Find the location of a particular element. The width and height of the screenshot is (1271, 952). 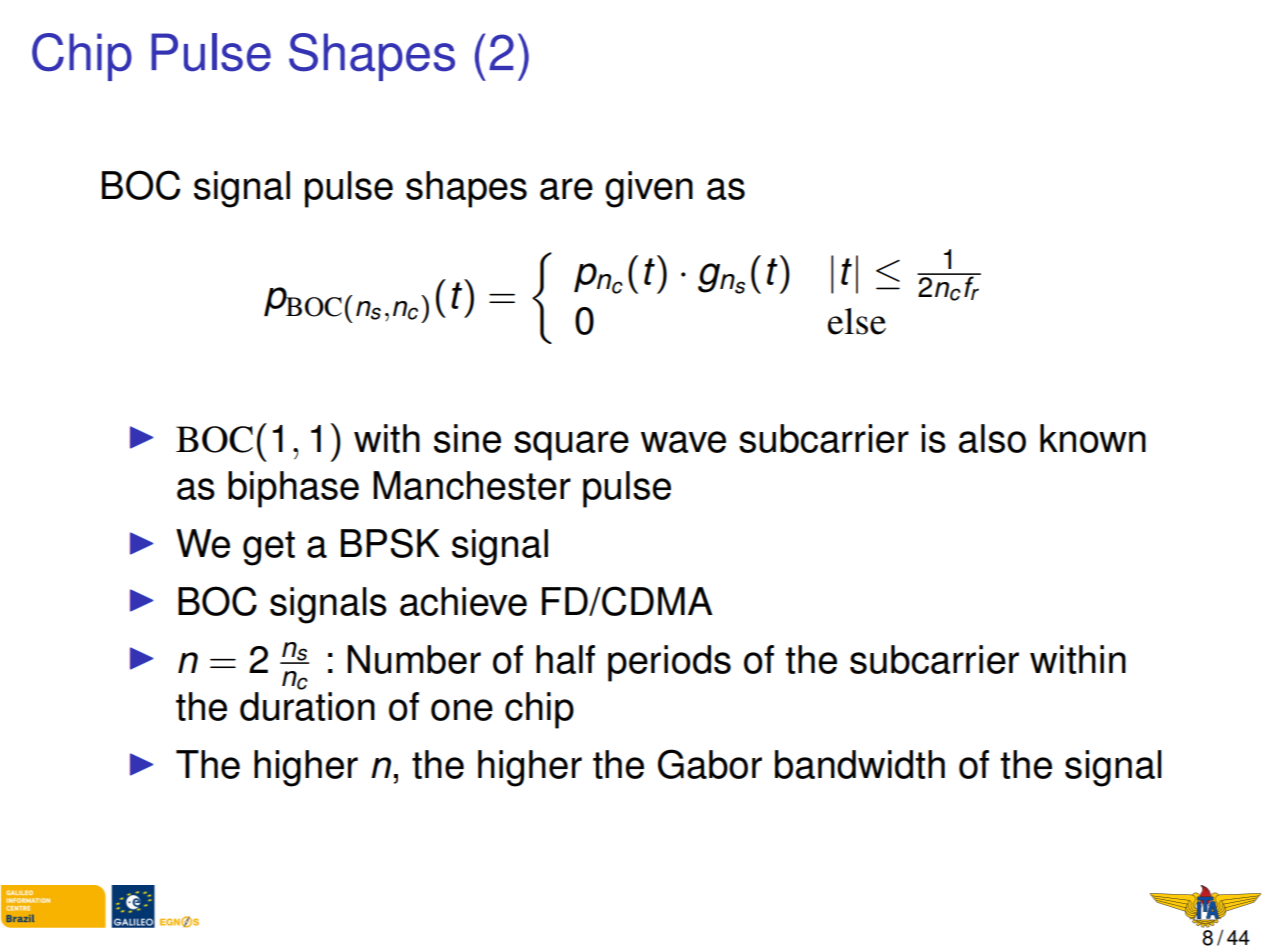

bandwidth is located at coordinates (860, 764).
